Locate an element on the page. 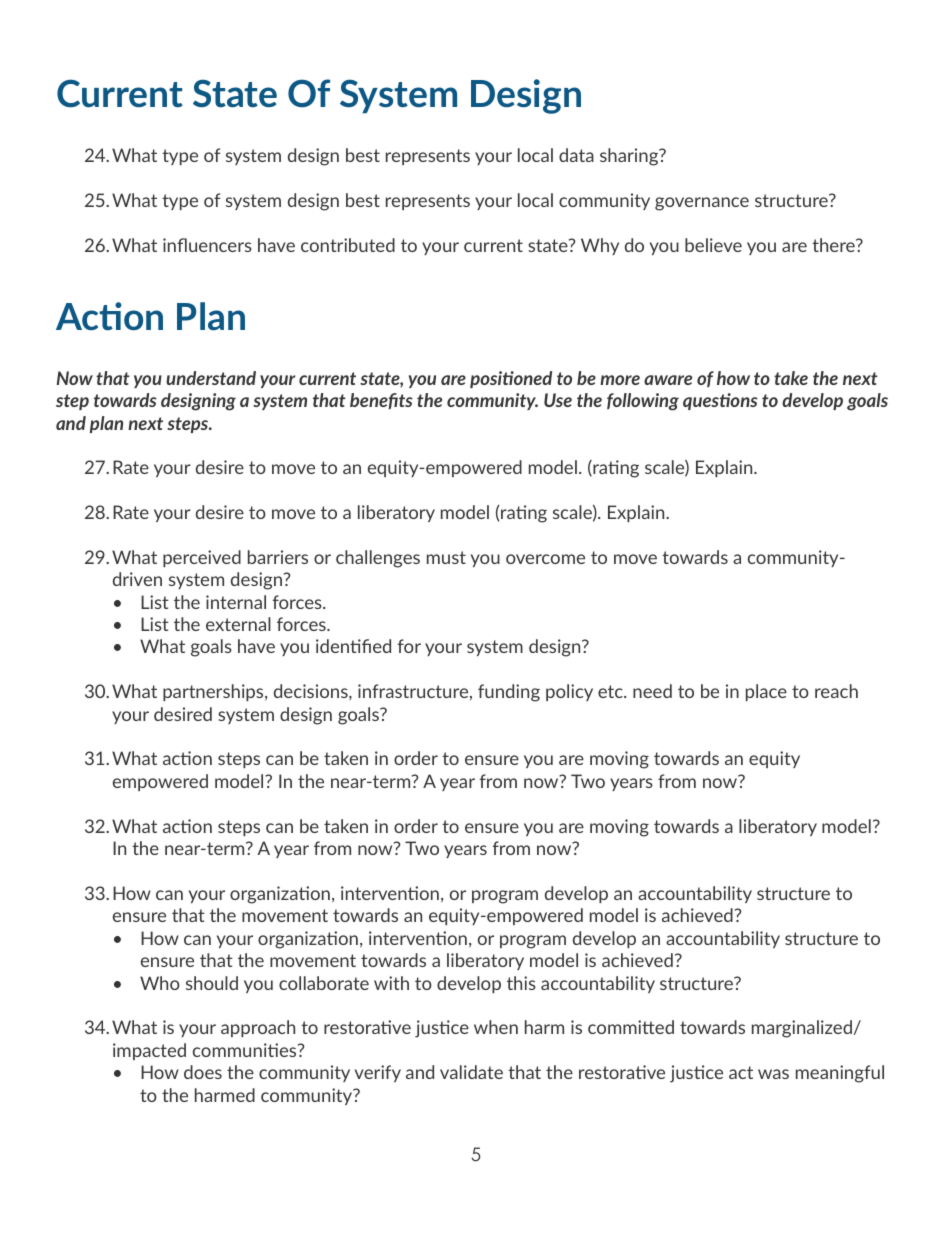 Image resolution: width=952 pixels, height=1233 pixels. influencers is located at coordinates (207, 245).
